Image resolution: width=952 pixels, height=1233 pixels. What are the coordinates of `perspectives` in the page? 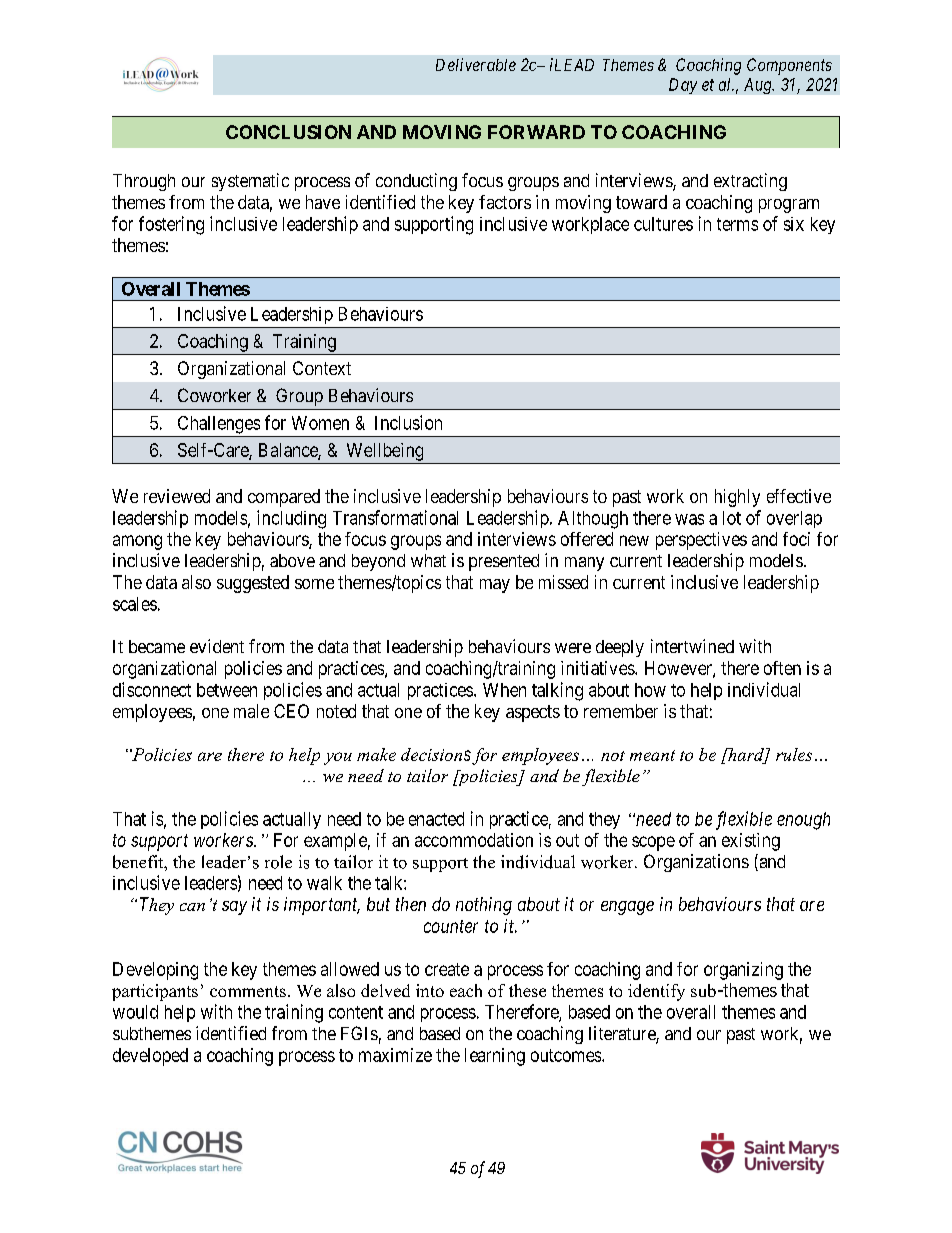 It's located at (701, 541).
